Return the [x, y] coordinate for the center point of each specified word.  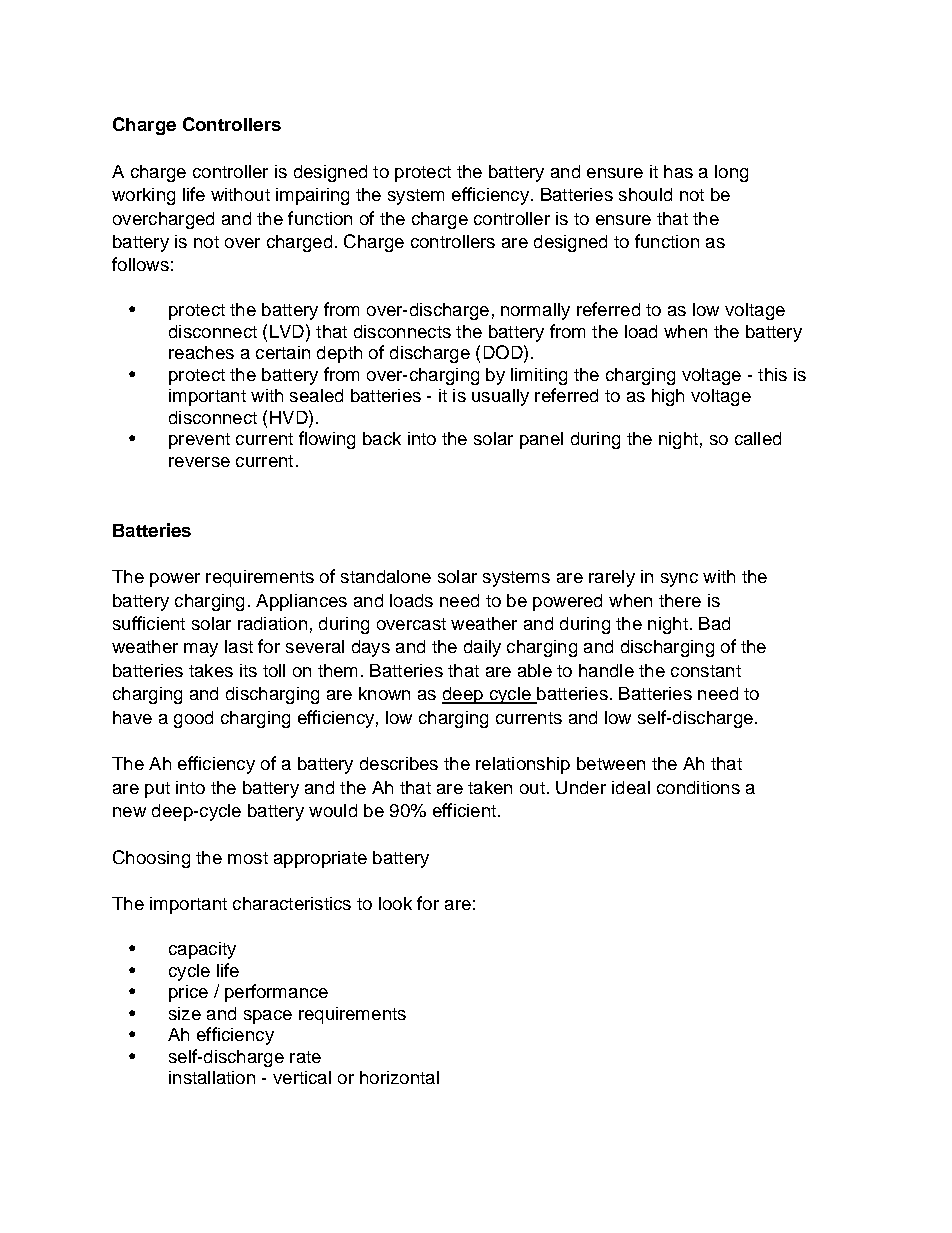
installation [212, 1077]
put [157, 790]
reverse [199, 462]
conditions [698, 787]
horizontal [399, 1077]
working [143, 196]
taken [490, 787]
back [382, 438]
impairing [312, 196]
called [758, 438]
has [678, 171]
